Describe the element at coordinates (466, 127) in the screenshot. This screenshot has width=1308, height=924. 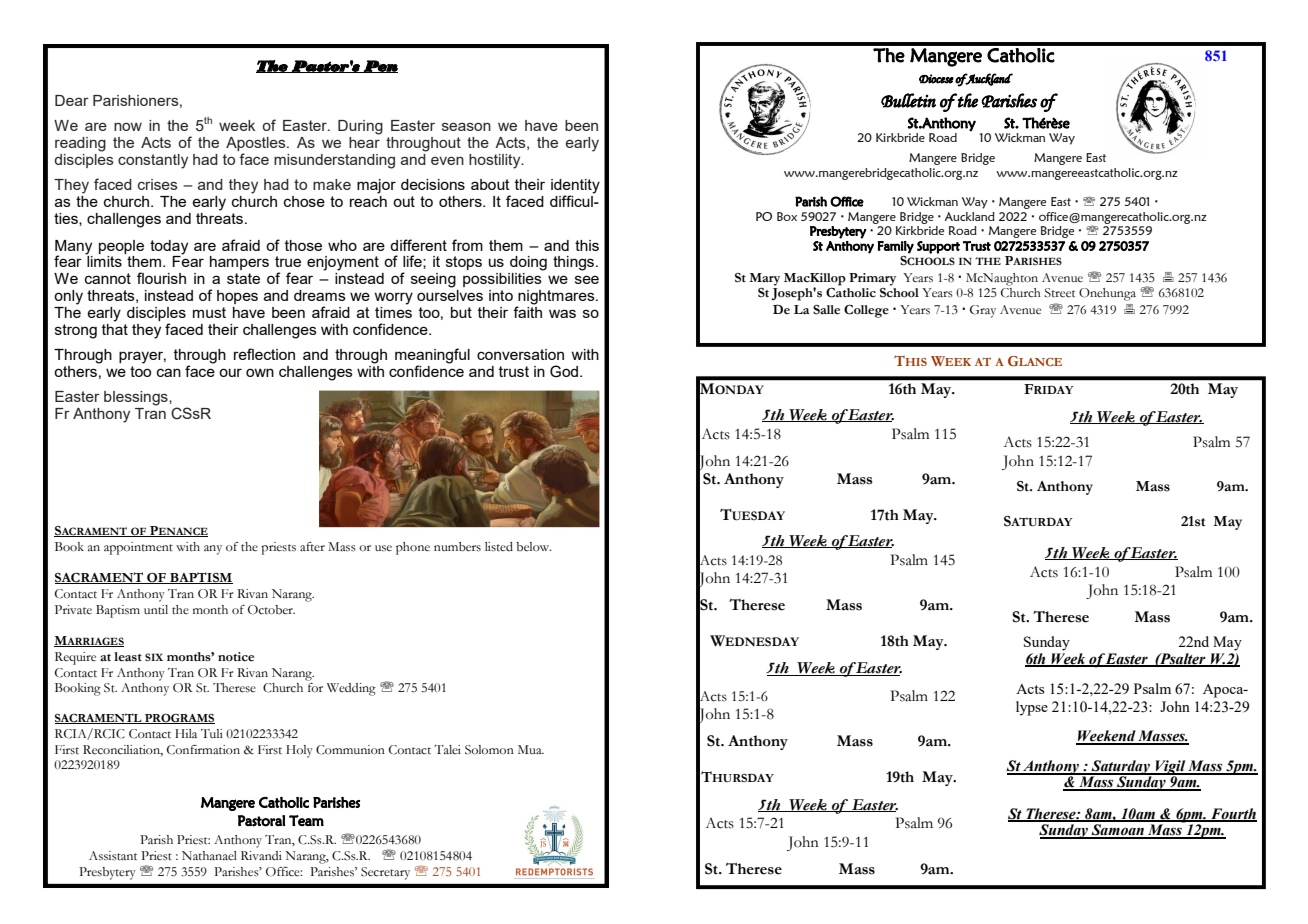
I see `season` at that location.
